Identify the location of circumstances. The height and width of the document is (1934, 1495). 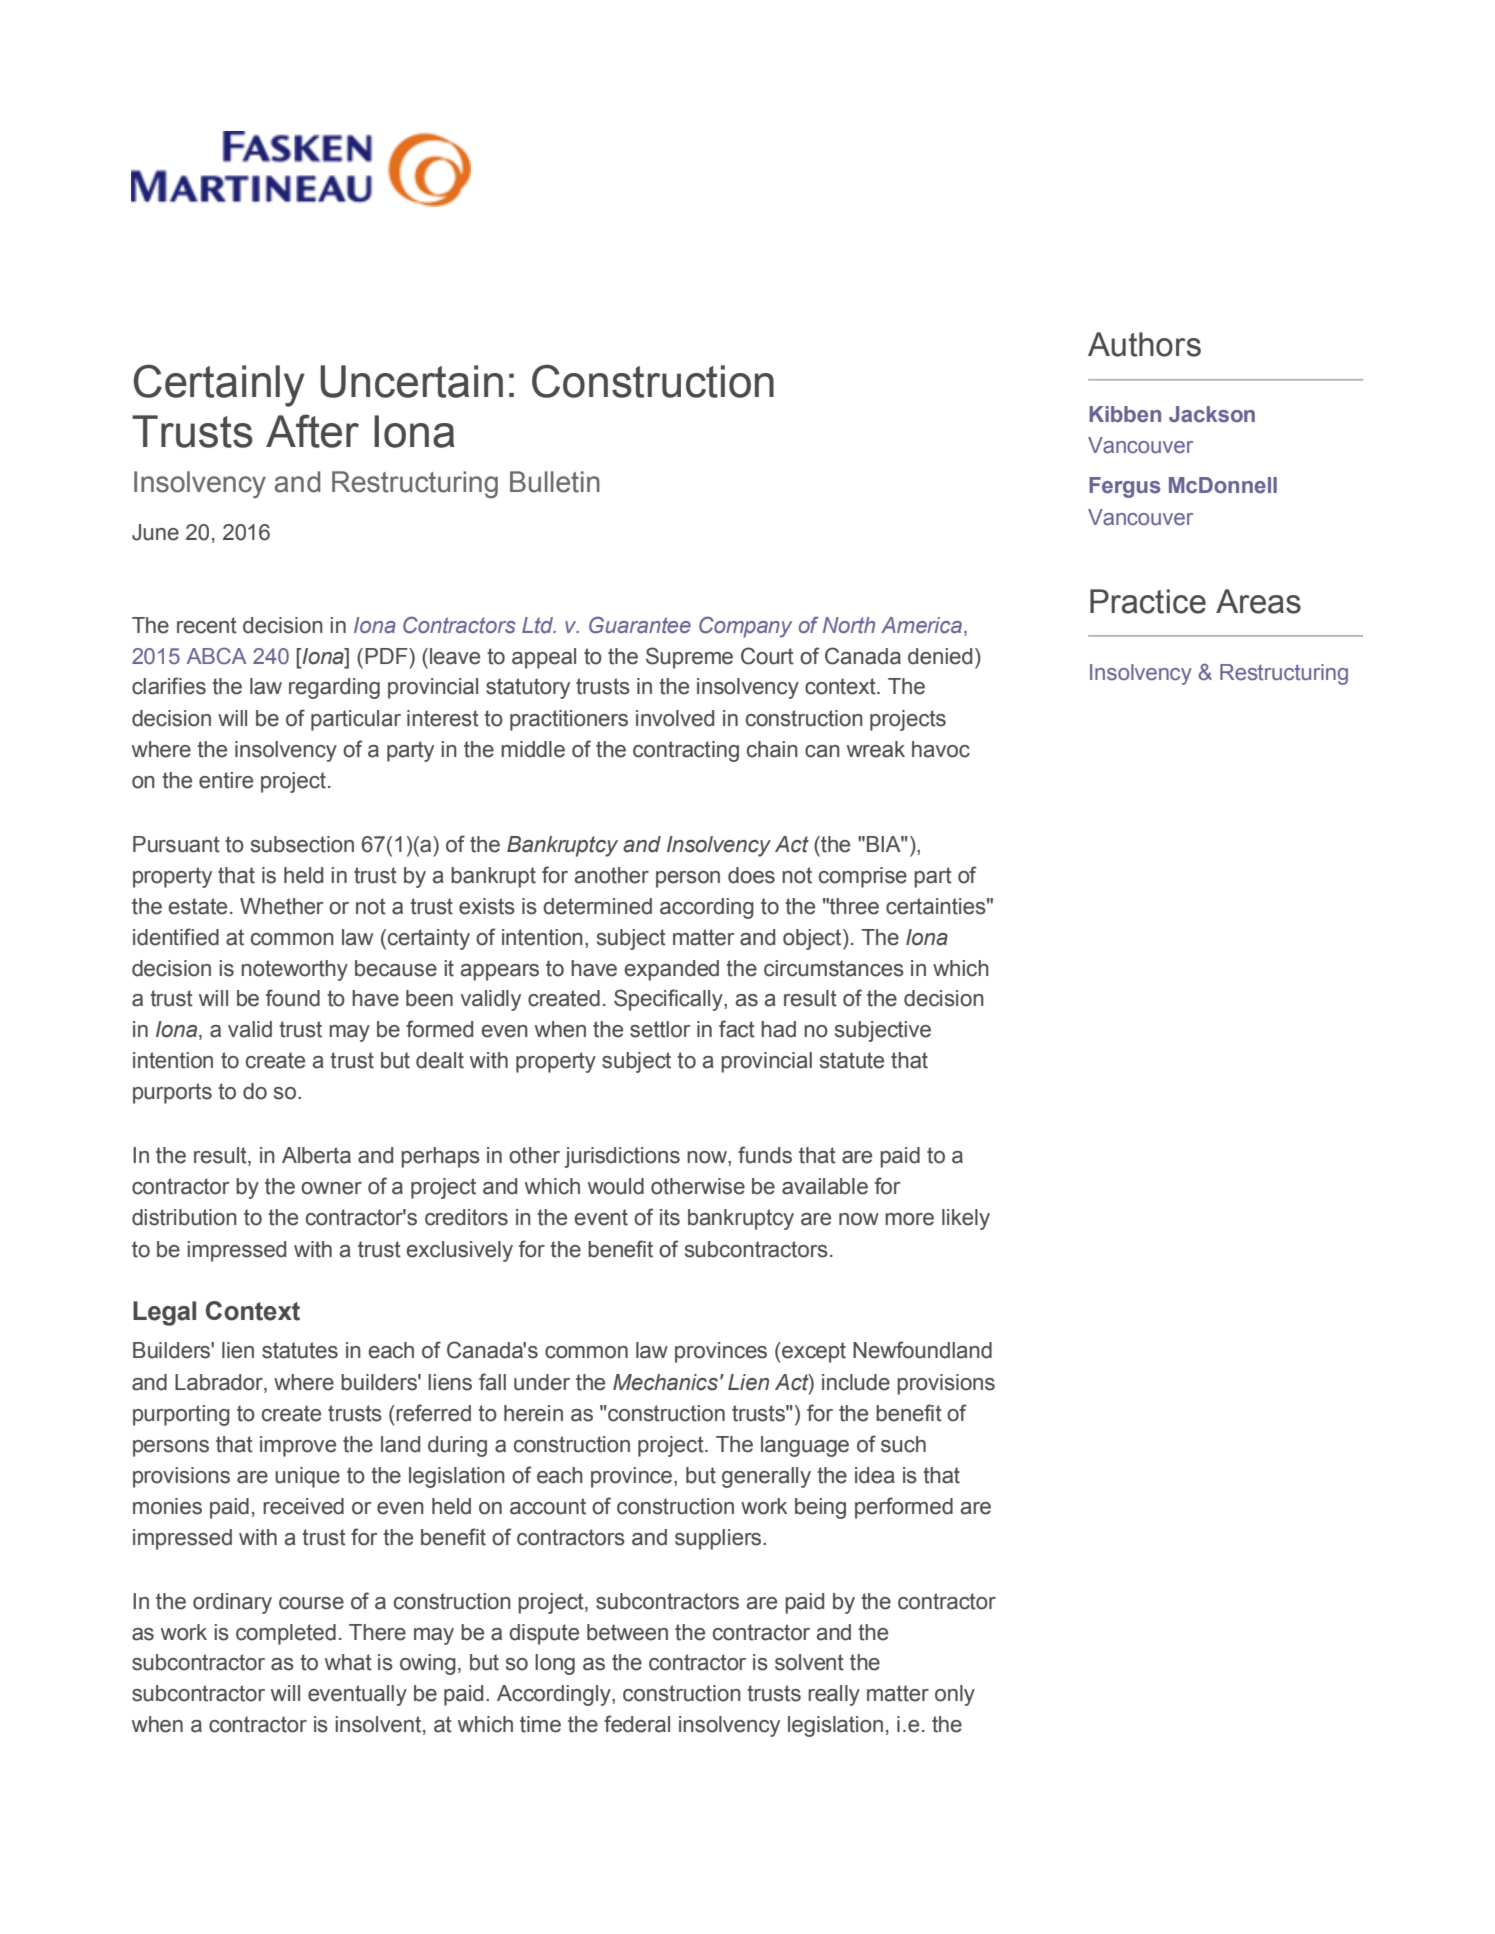
(834, 968).
